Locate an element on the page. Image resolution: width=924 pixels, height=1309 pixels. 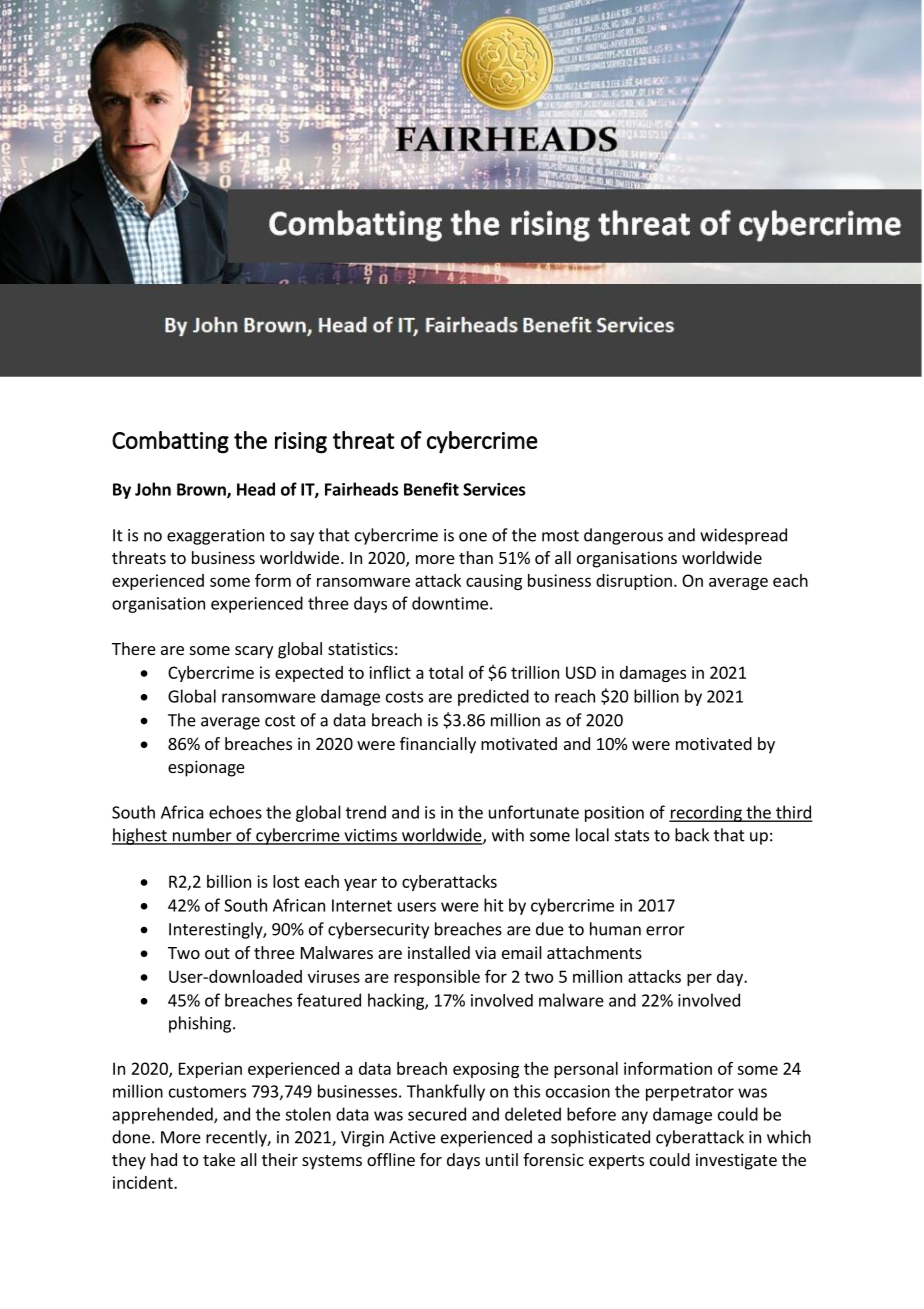
Brown is located at coordinates (202, 490).
